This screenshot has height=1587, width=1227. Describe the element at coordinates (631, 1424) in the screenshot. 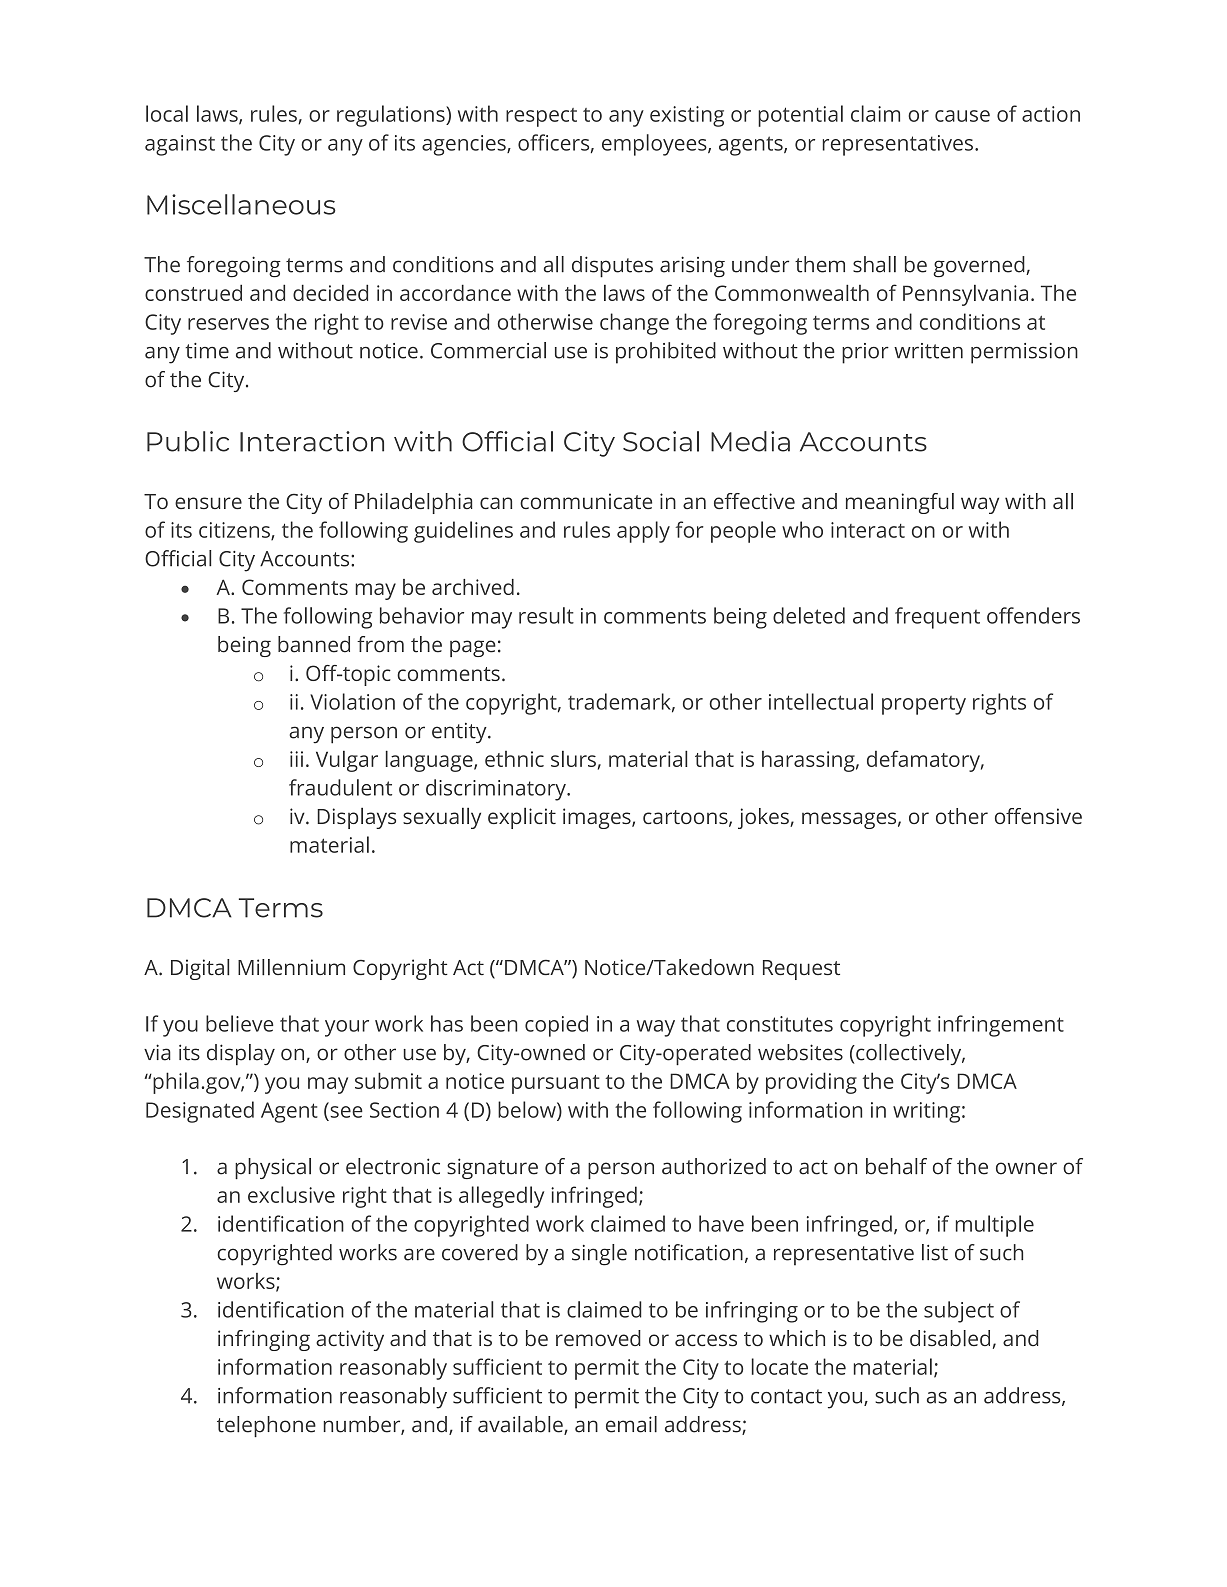

I see `email` at that location.
